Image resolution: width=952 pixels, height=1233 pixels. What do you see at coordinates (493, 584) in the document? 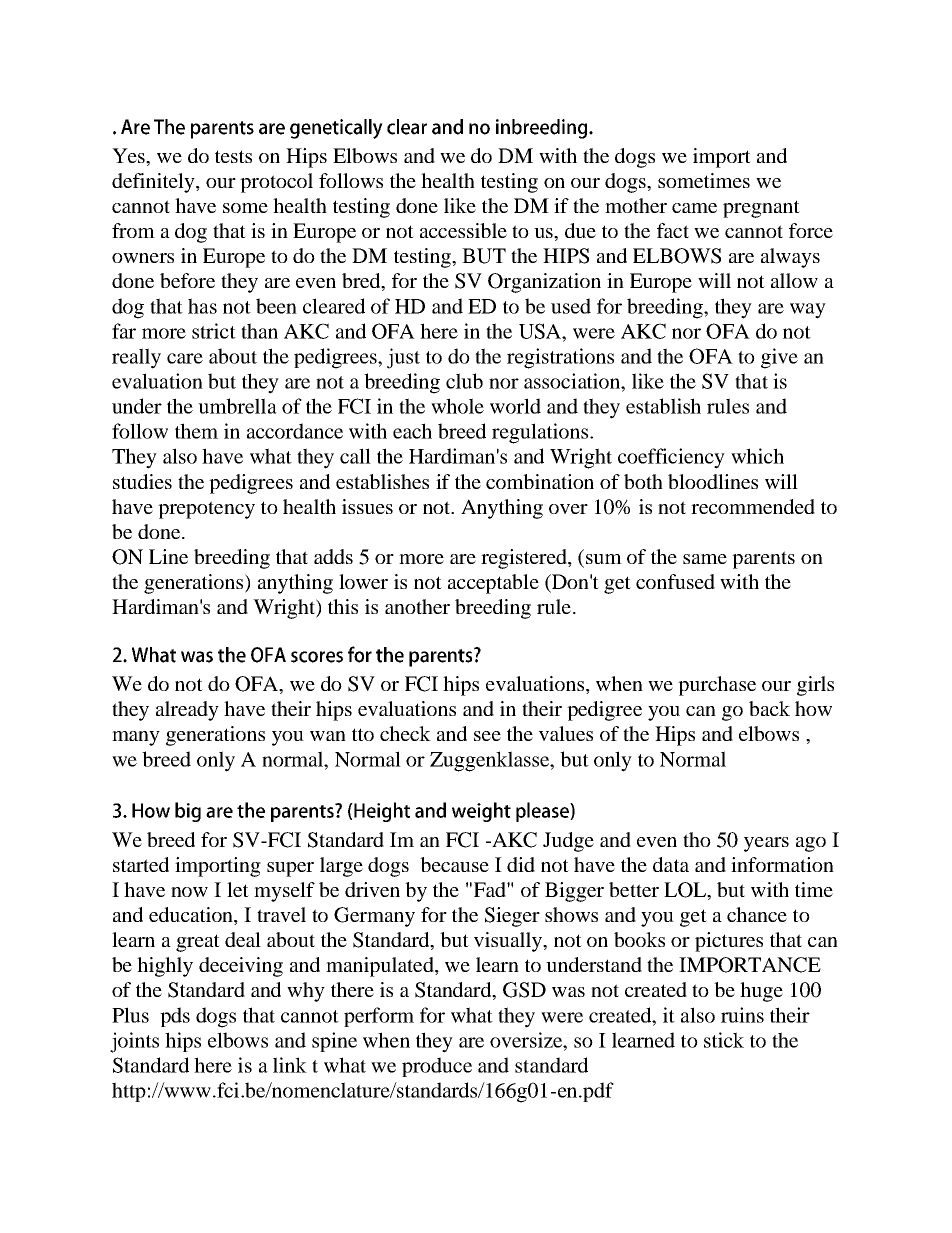
I see `acceptable` at bounding box center [493, 584].
